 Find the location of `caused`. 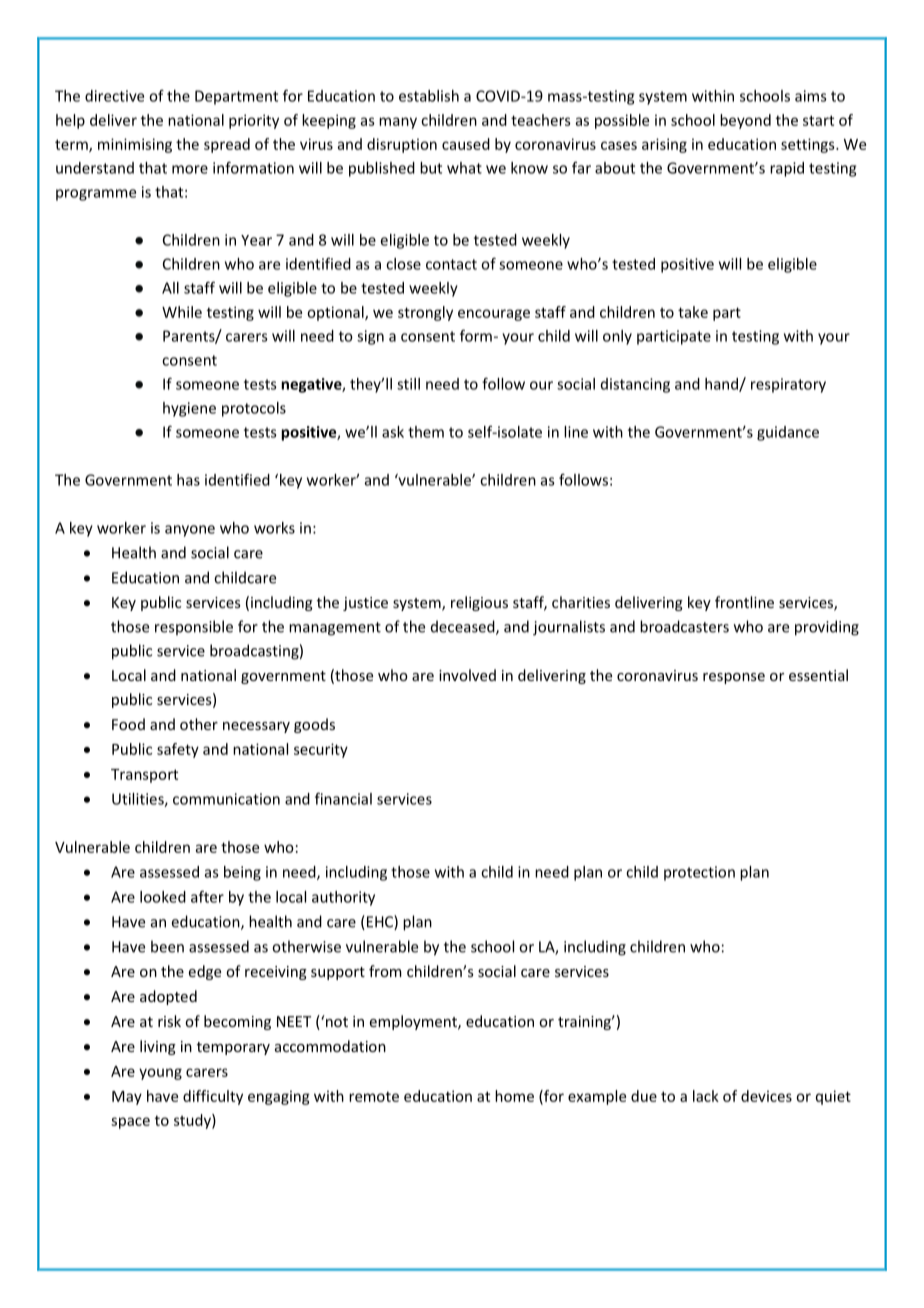

caused is located at coordinates (466, 144).
